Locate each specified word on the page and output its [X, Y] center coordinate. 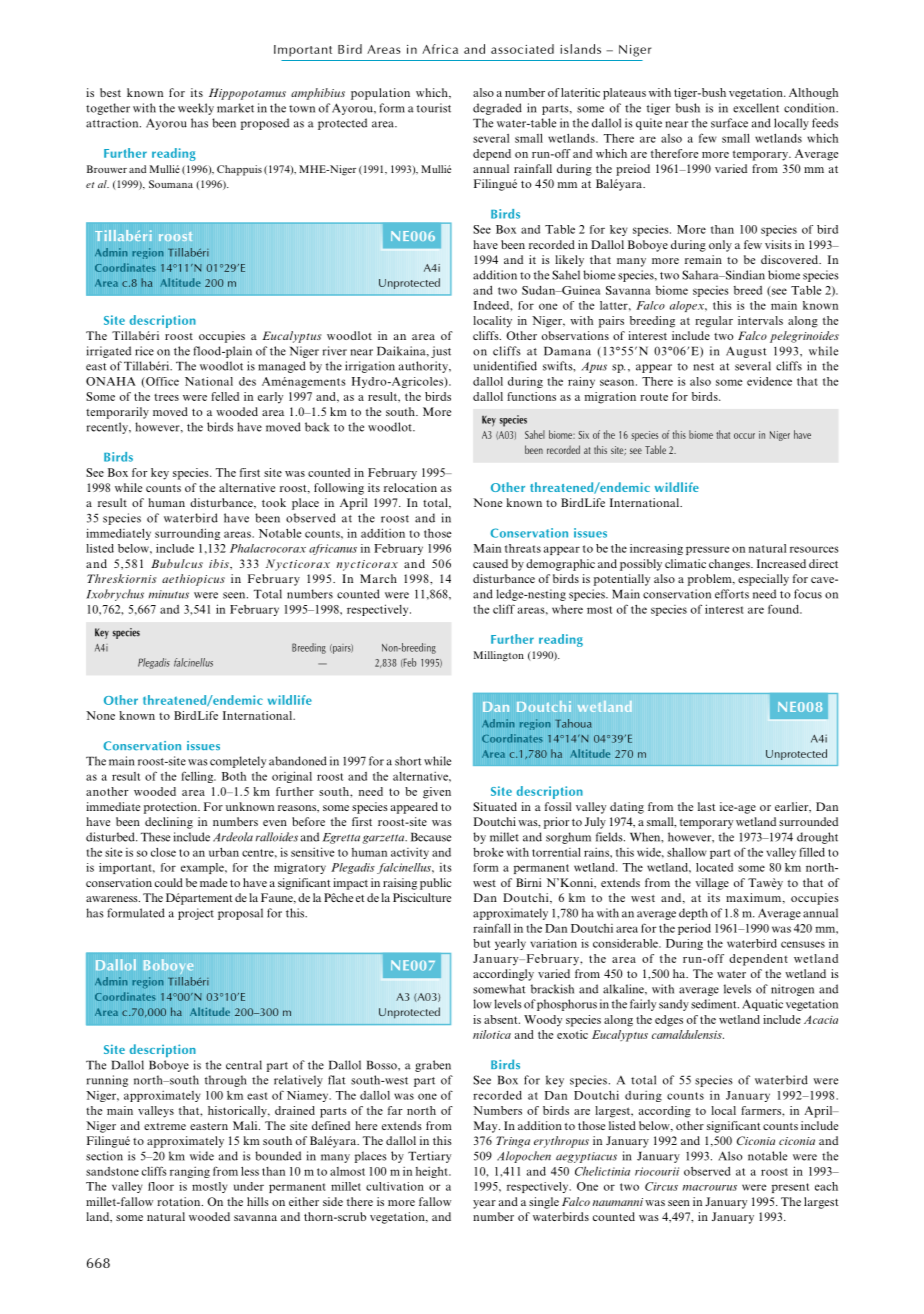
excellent [756, 108]
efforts [732, 594]
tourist [434, 108]
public [436, 884]
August [746, 352]
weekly [196, 109]
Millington [499, 656]
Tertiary [429, 1157]
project [196, 914]
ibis [220, 563]
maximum [755, 898]
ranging [190, 1172]
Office [161, 382]
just [441, 352]
